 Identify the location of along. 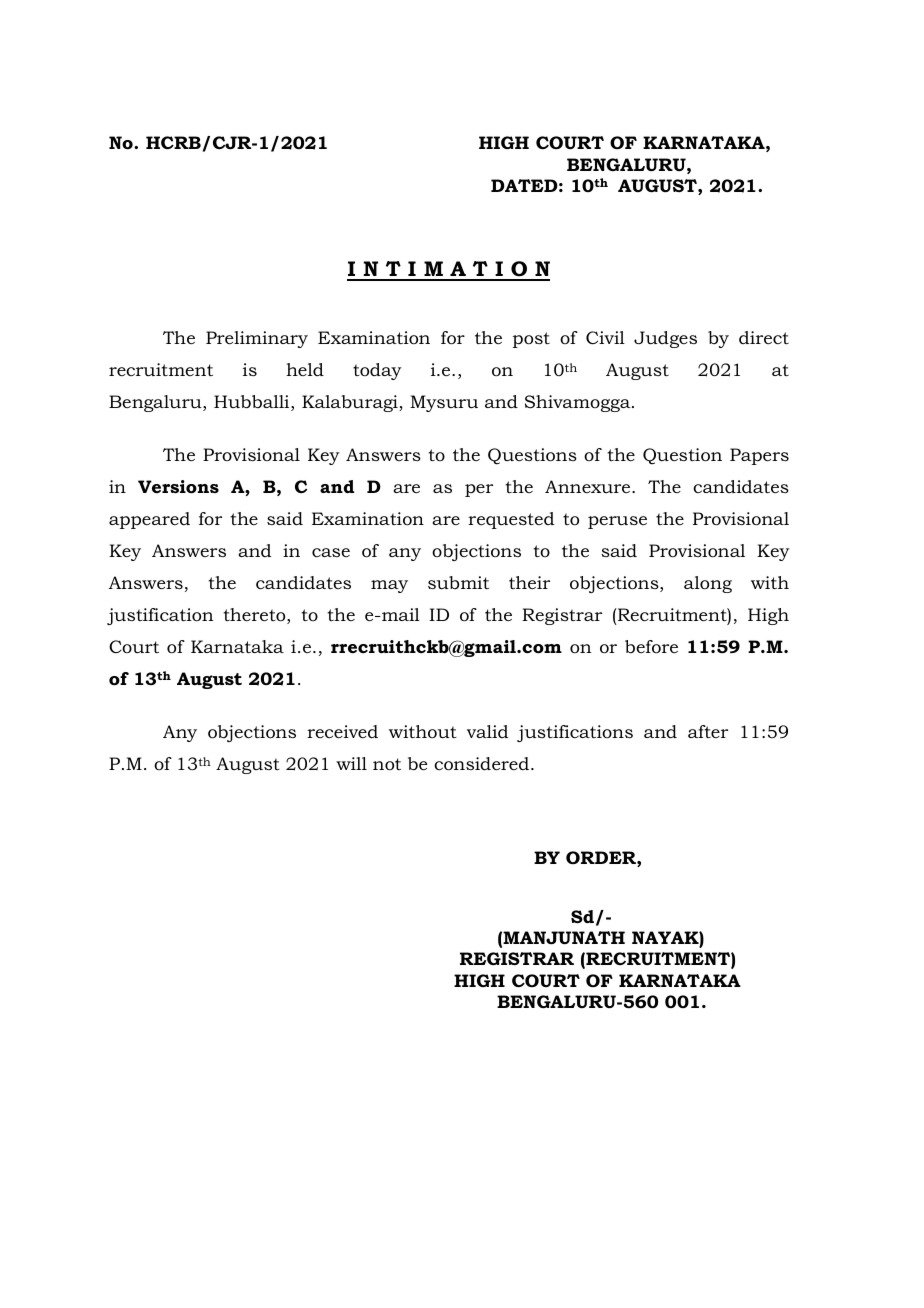
(708, 584).
